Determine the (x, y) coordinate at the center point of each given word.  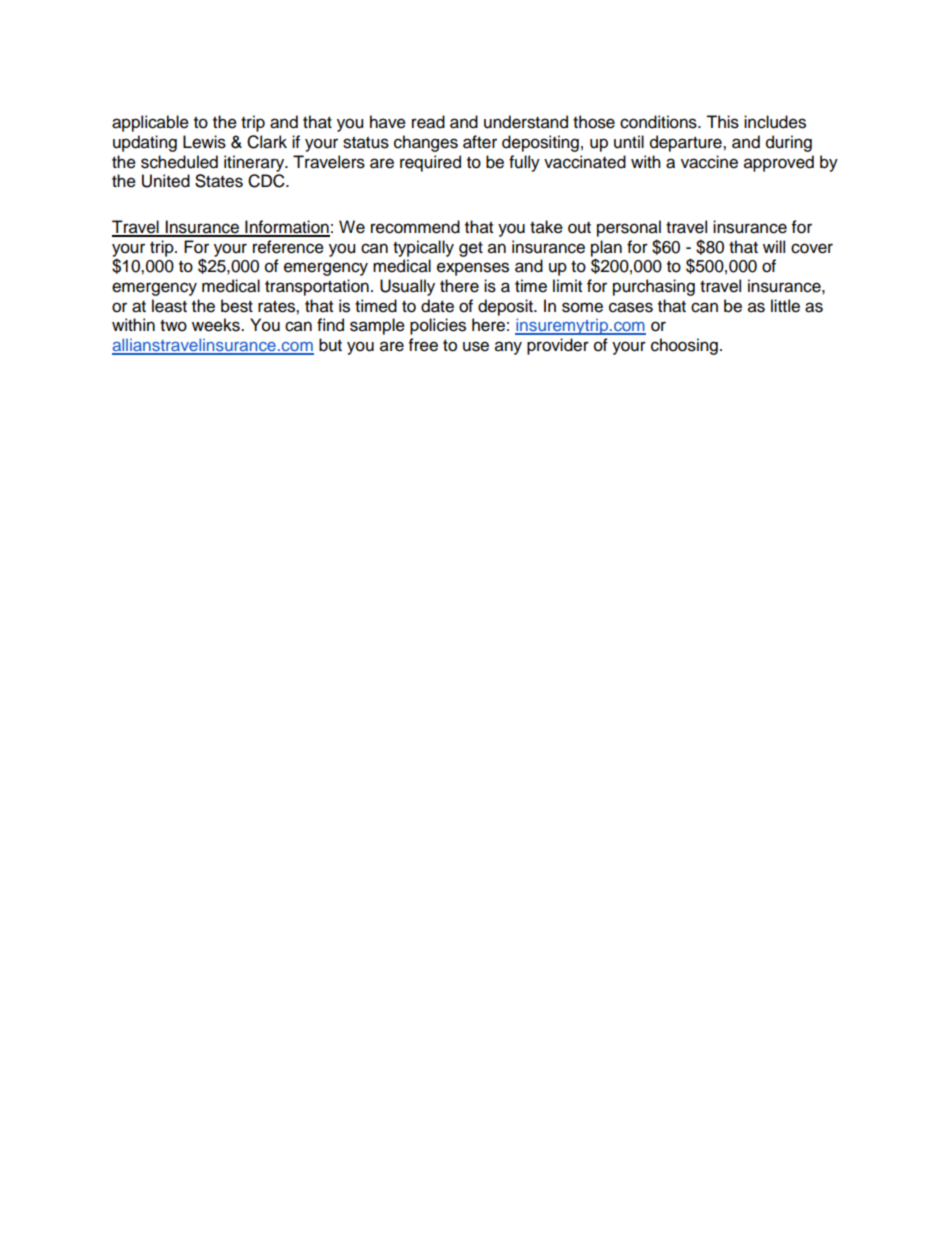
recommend (415, 227)
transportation (317, 287)
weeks (217, 325)
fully (524, 163)
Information (286, 228)
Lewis (204, 142)
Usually (407, 287)
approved (779, 163)
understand (526, 122)
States (219, 181)
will (774, 246)
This (722, 122)
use (476, 346)
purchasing (654, 287)
